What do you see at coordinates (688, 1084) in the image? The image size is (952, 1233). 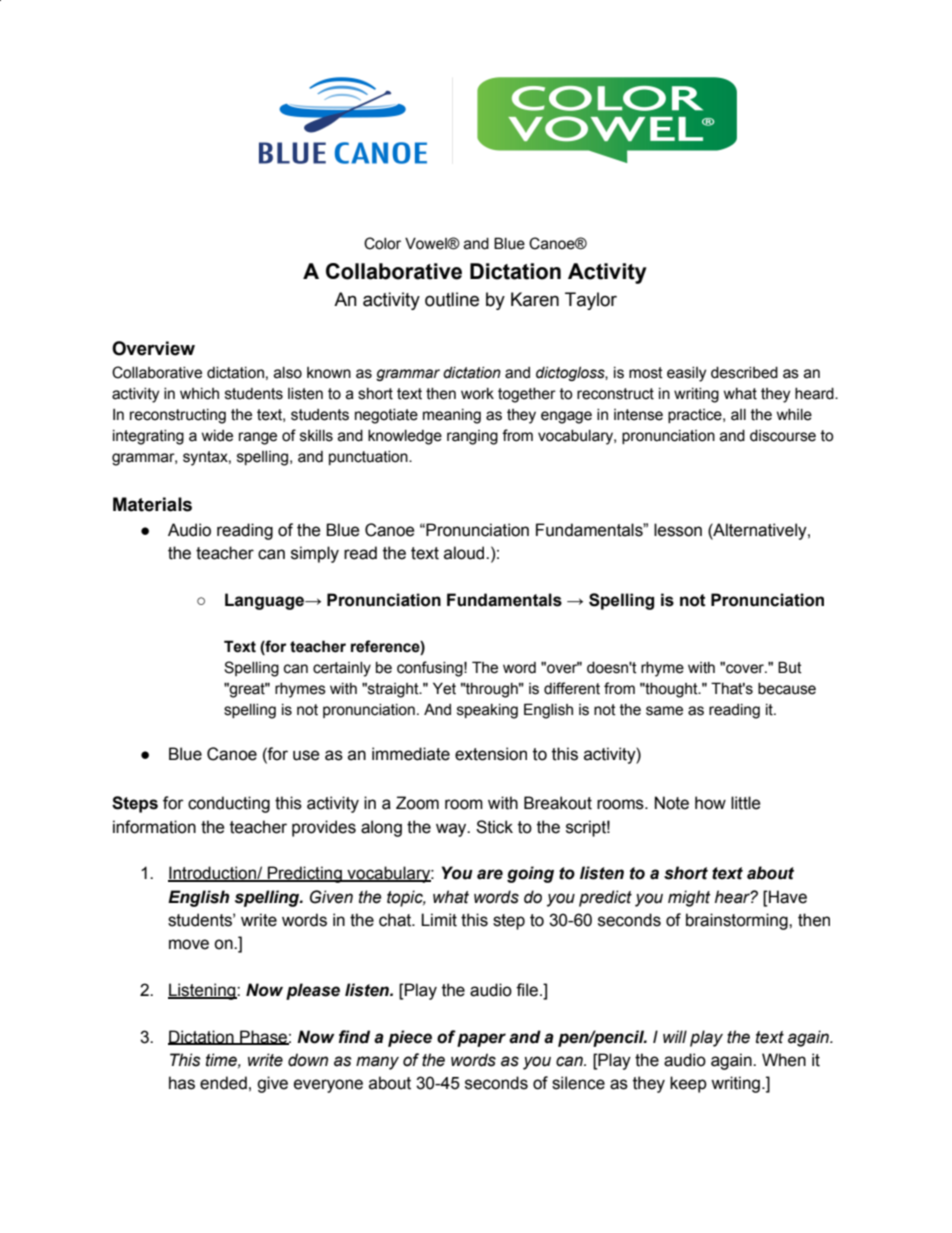 I see `keep` at bounding box center [688, 1084].
